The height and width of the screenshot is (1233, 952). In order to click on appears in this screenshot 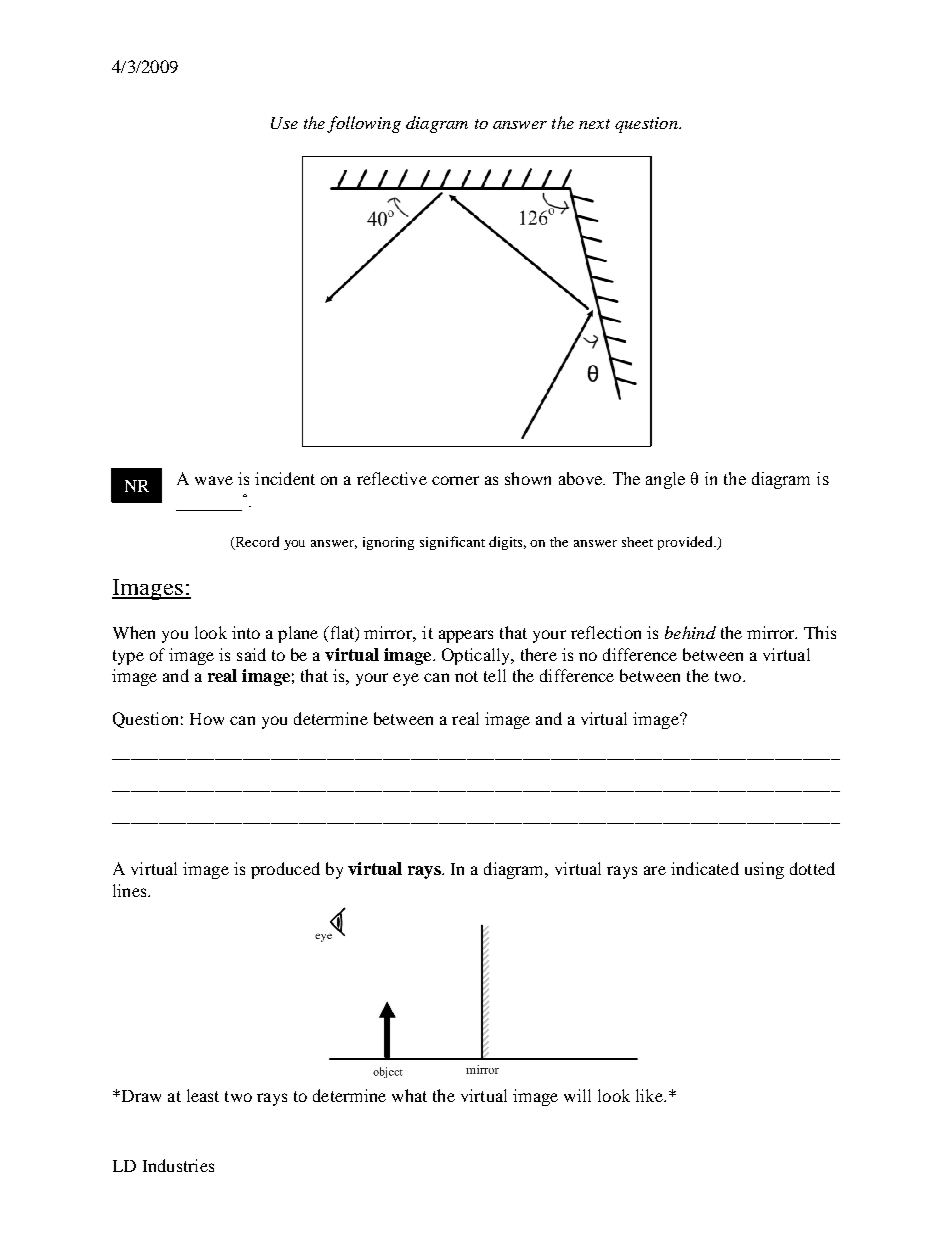, I will do `click(466, 636)`.
